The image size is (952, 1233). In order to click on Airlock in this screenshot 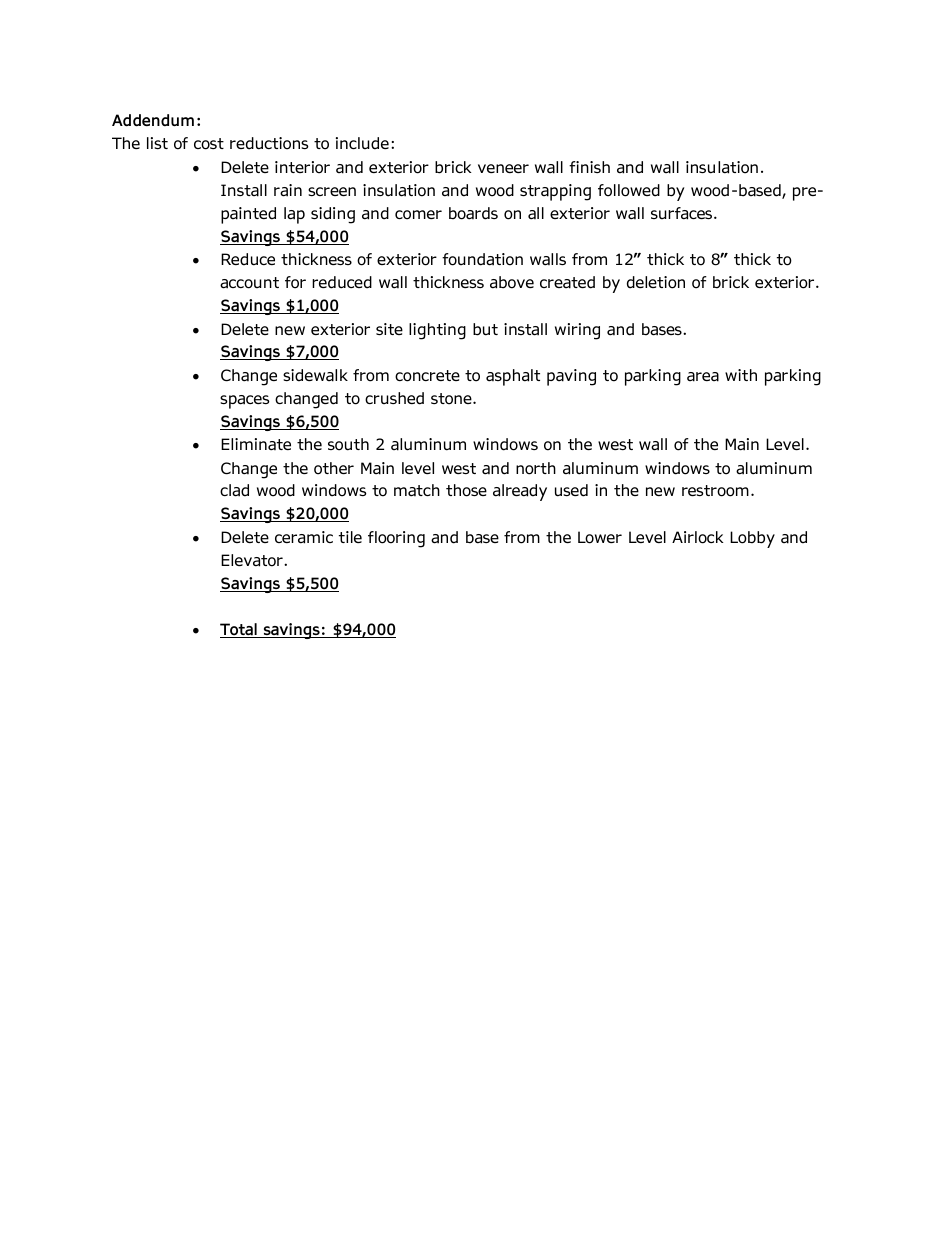, I will do `click(698, 537)`.
